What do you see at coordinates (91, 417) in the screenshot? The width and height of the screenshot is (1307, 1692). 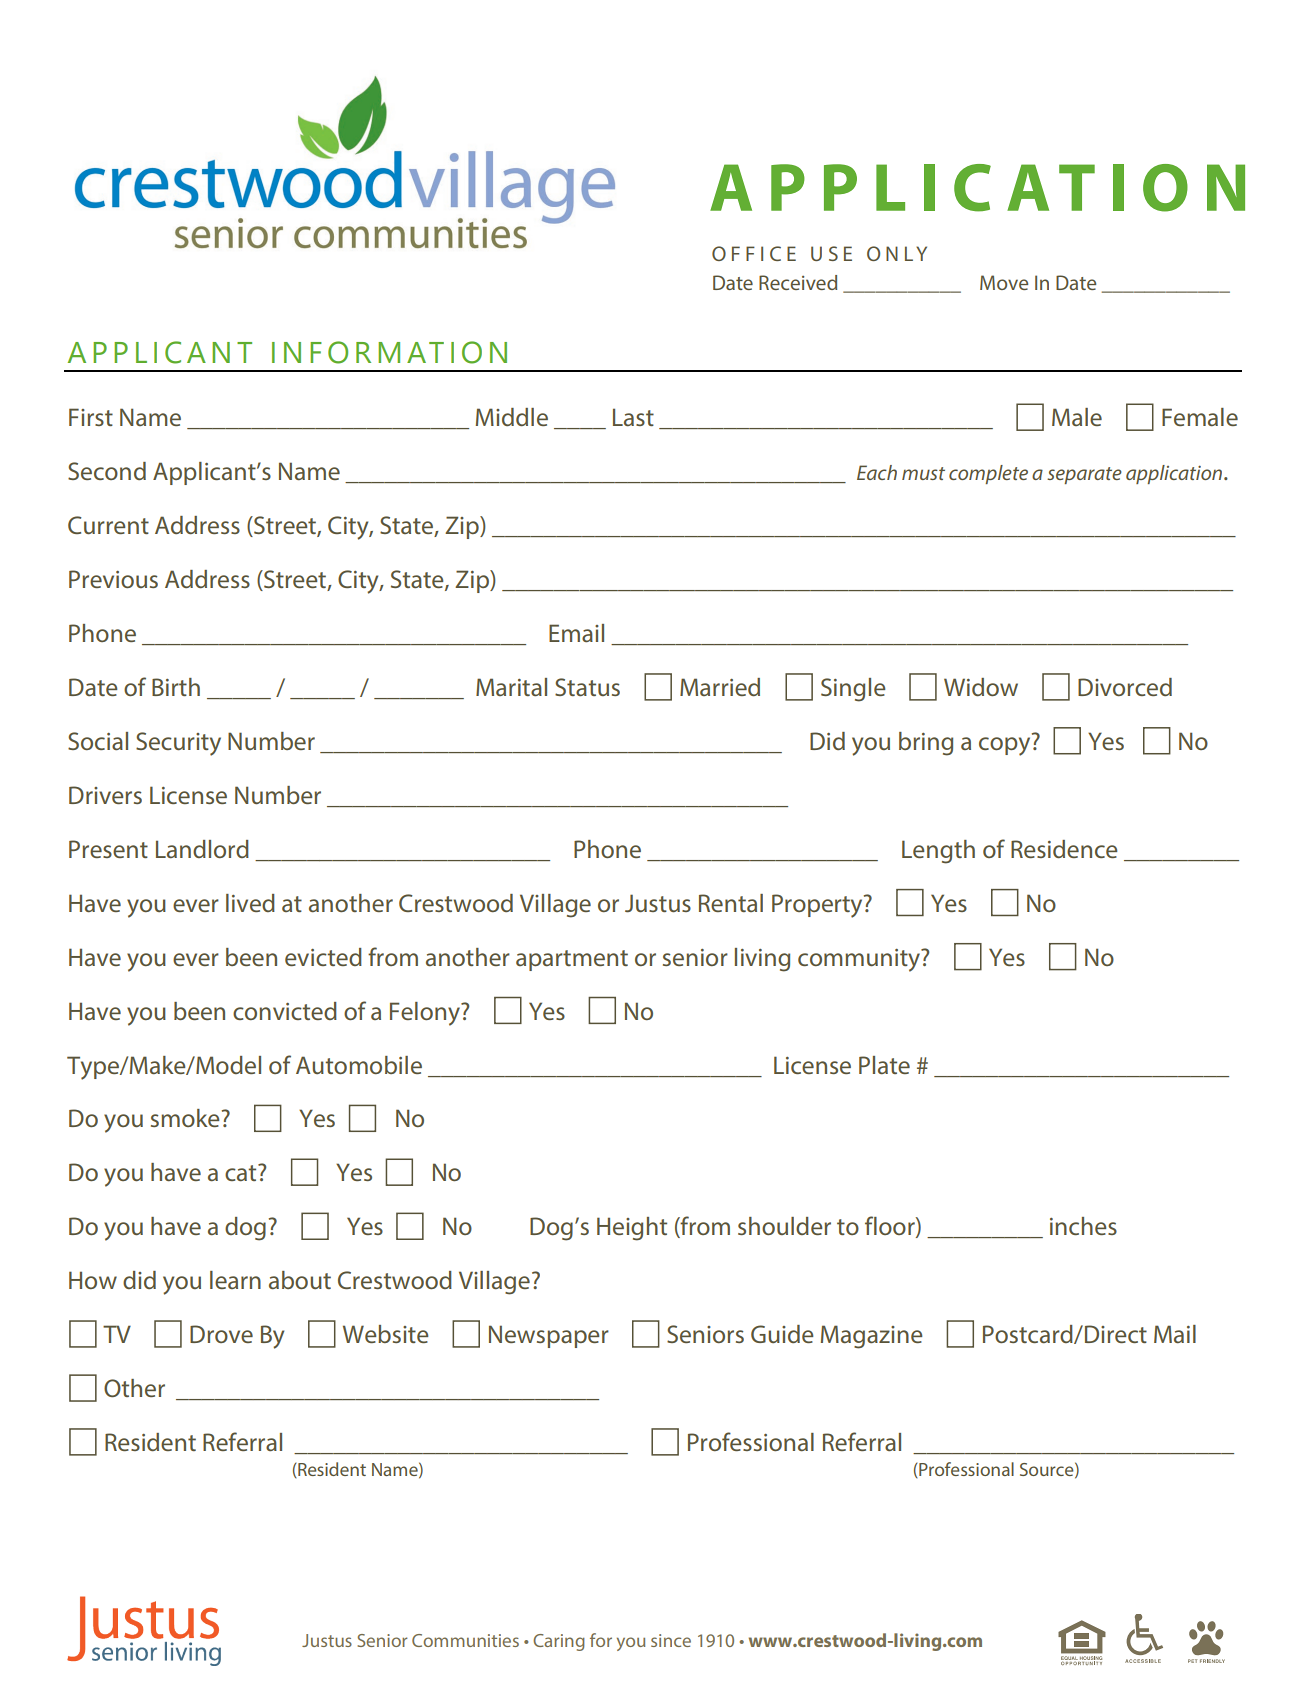 I see `First` at bounding box center [91, 417].
